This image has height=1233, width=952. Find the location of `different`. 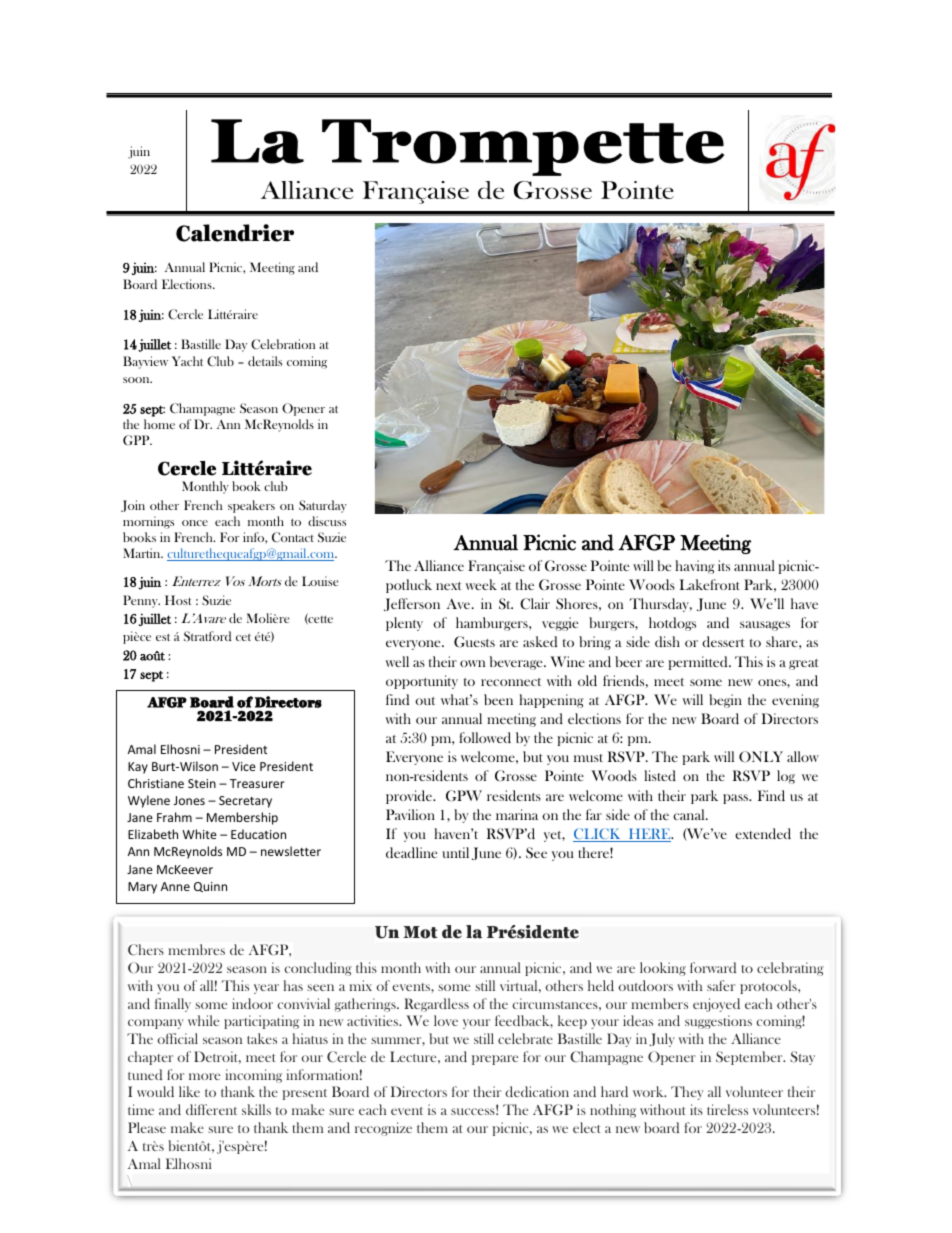

different is located at coordinates (211, 1109).
